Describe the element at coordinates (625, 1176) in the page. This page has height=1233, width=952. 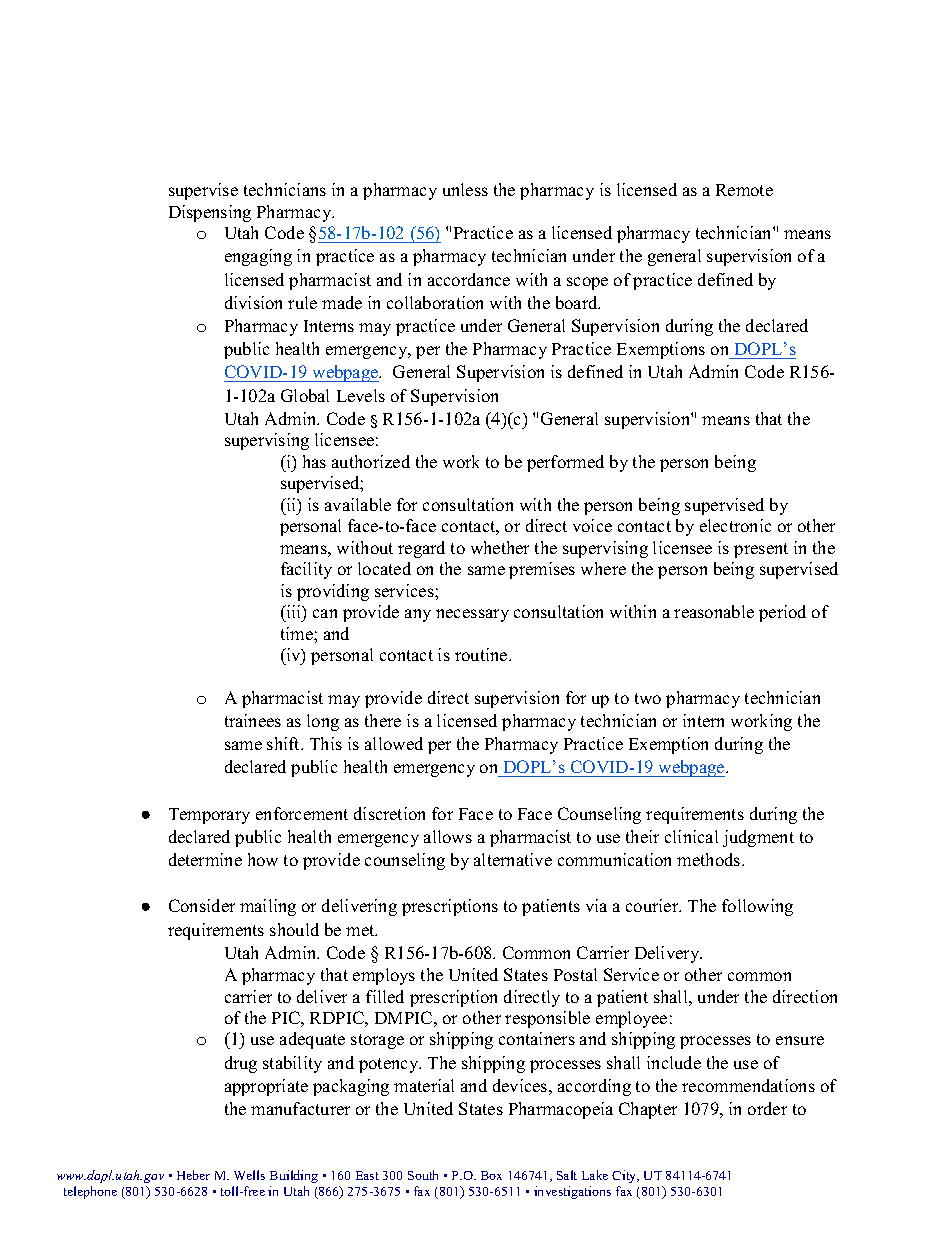
I see `City` at that location.
